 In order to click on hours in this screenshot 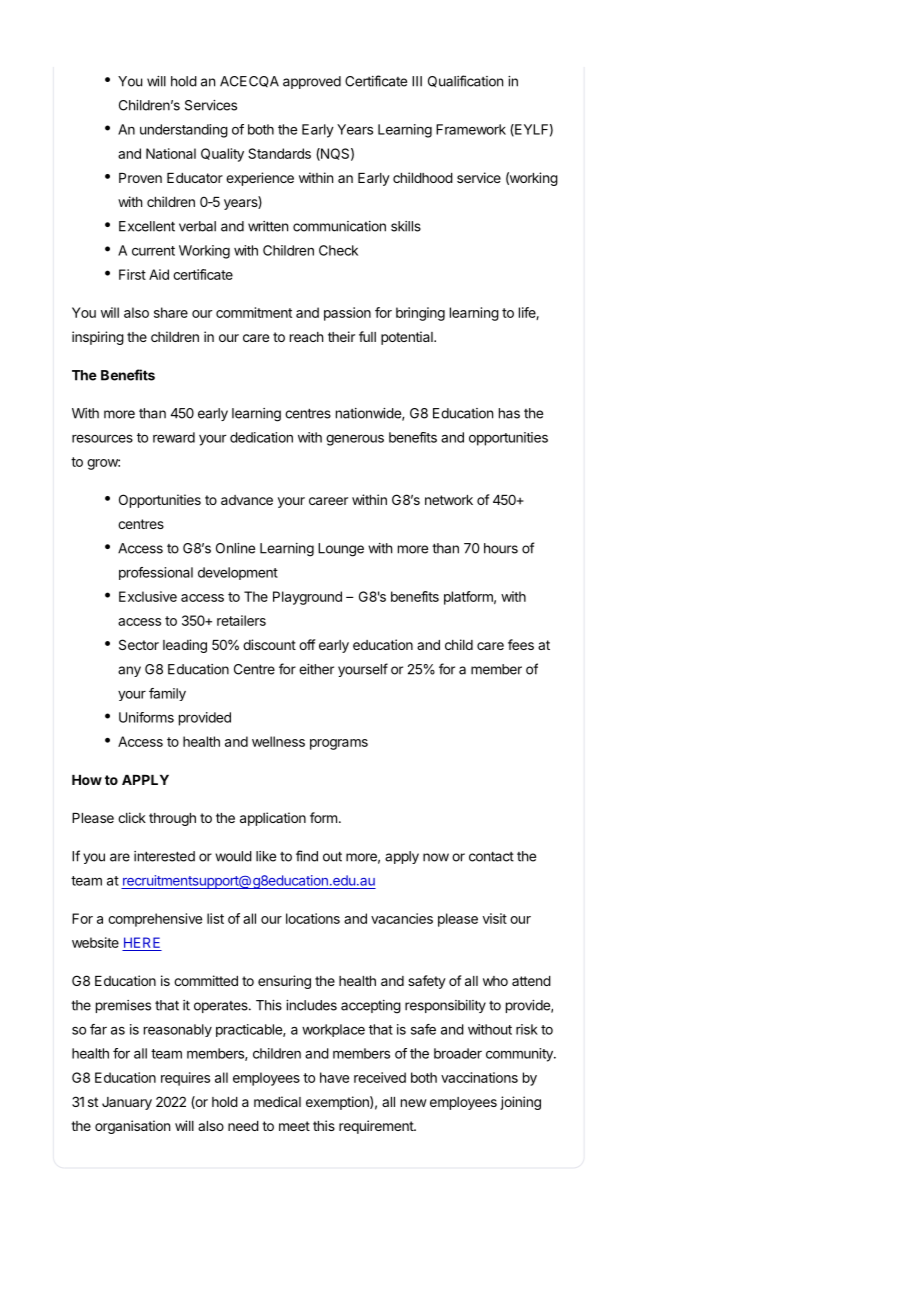, I will do `click(501, 548)`.
